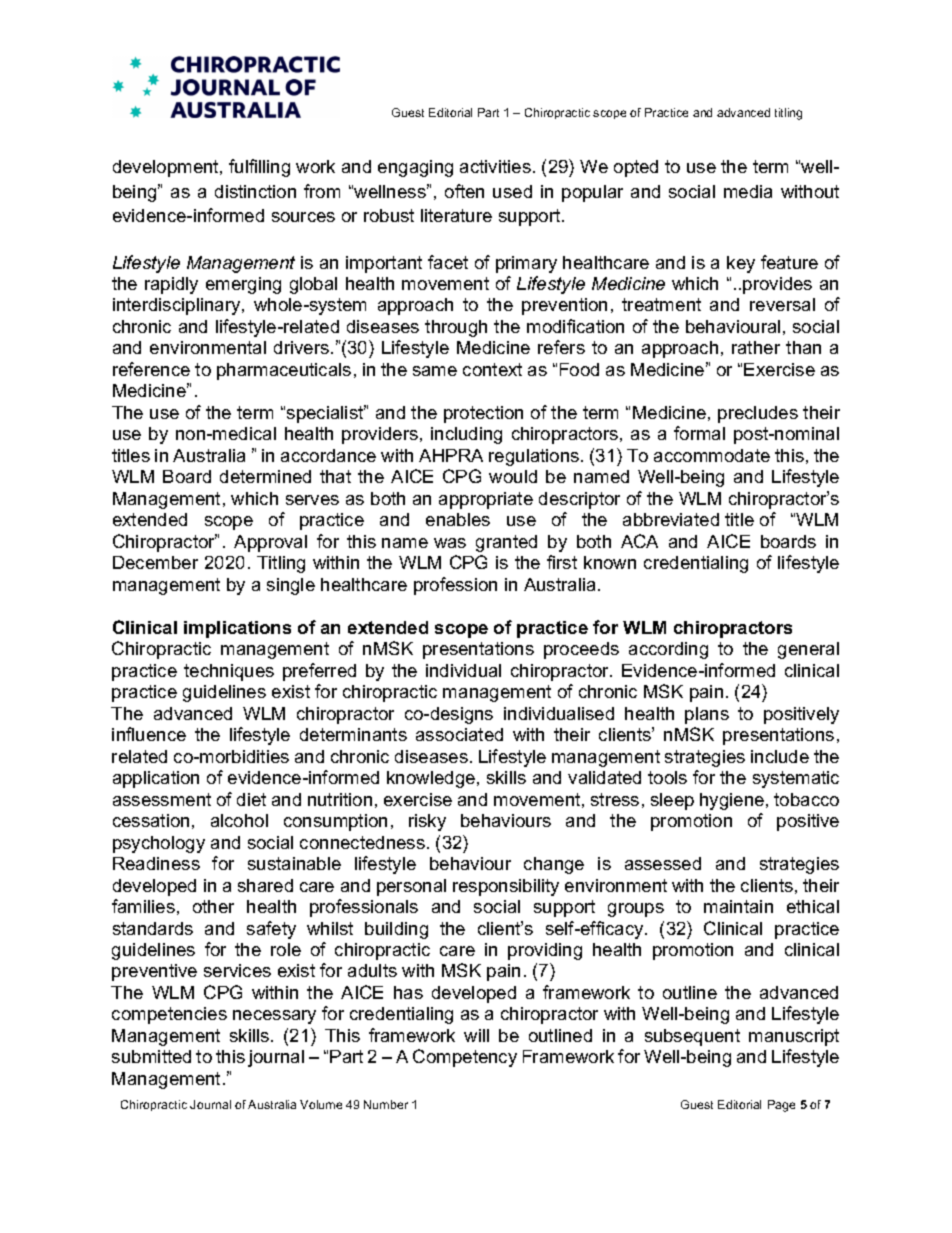 The width and height of the document is (952, 1233). I want to click on distinction, so click(255, 191).
